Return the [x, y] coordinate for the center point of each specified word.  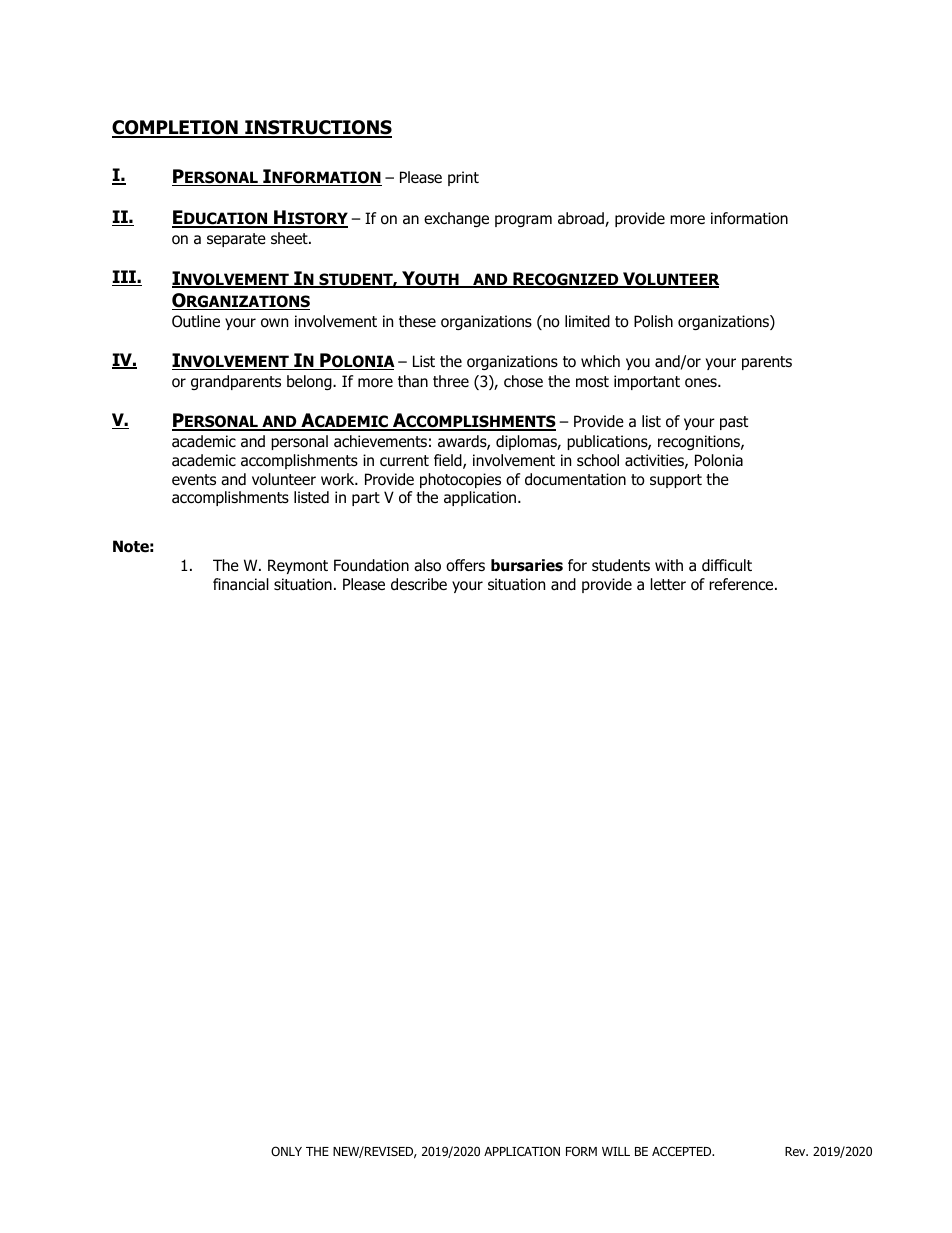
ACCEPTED [683, 1151]
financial [241, 584]
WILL [616, 1151]
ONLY [286, 1151]
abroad [582, 219]
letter [668, 584]
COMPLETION [176, 128]
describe [419, 584]
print [463, 178]
